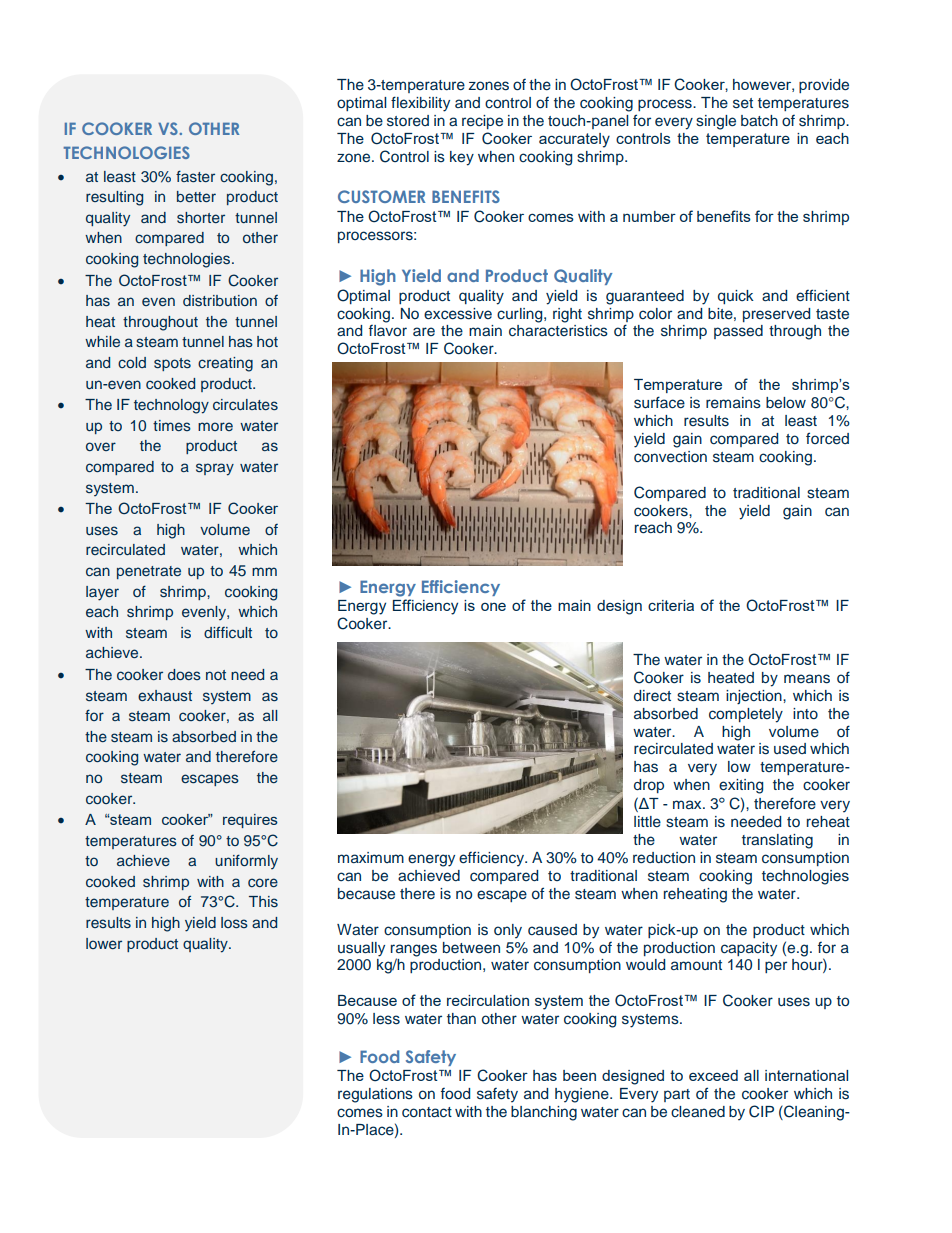 The image size is (952, 1233). I want to click on recipe, so click(482, 122).
